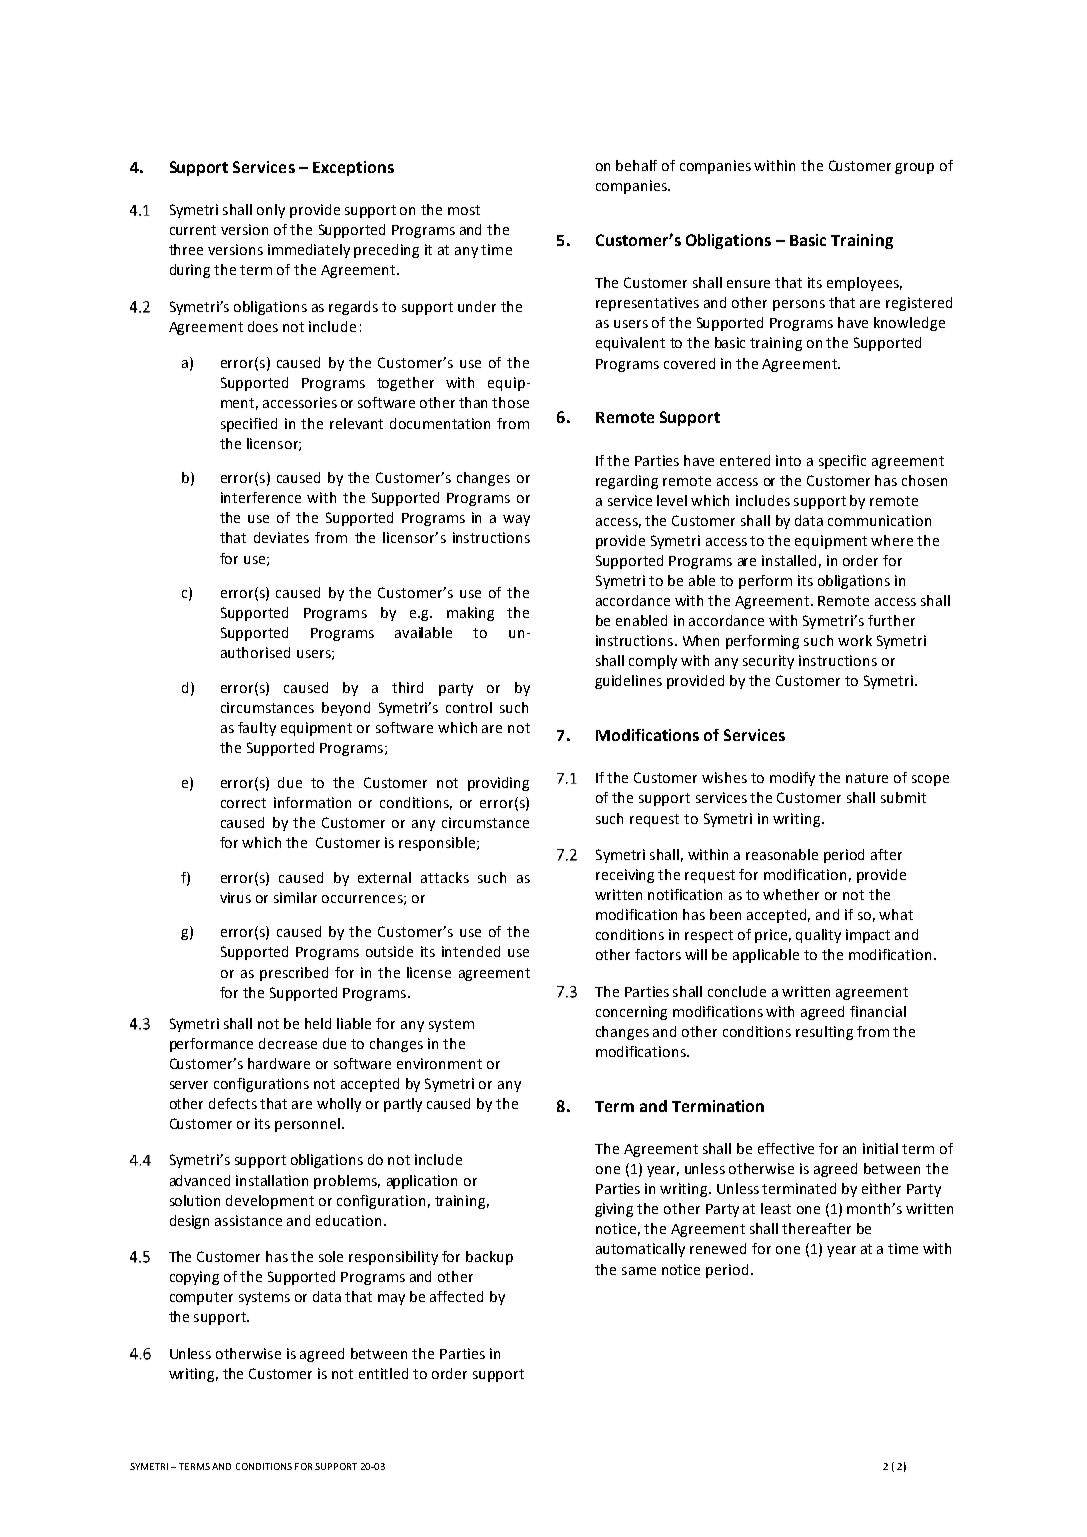 Image resolution: width=1087 pixels, height=1537 pixels. What do you see at coordinates (456, 1296) in the screenshot?
I see `affected` at bounding box center [456, 1296].
